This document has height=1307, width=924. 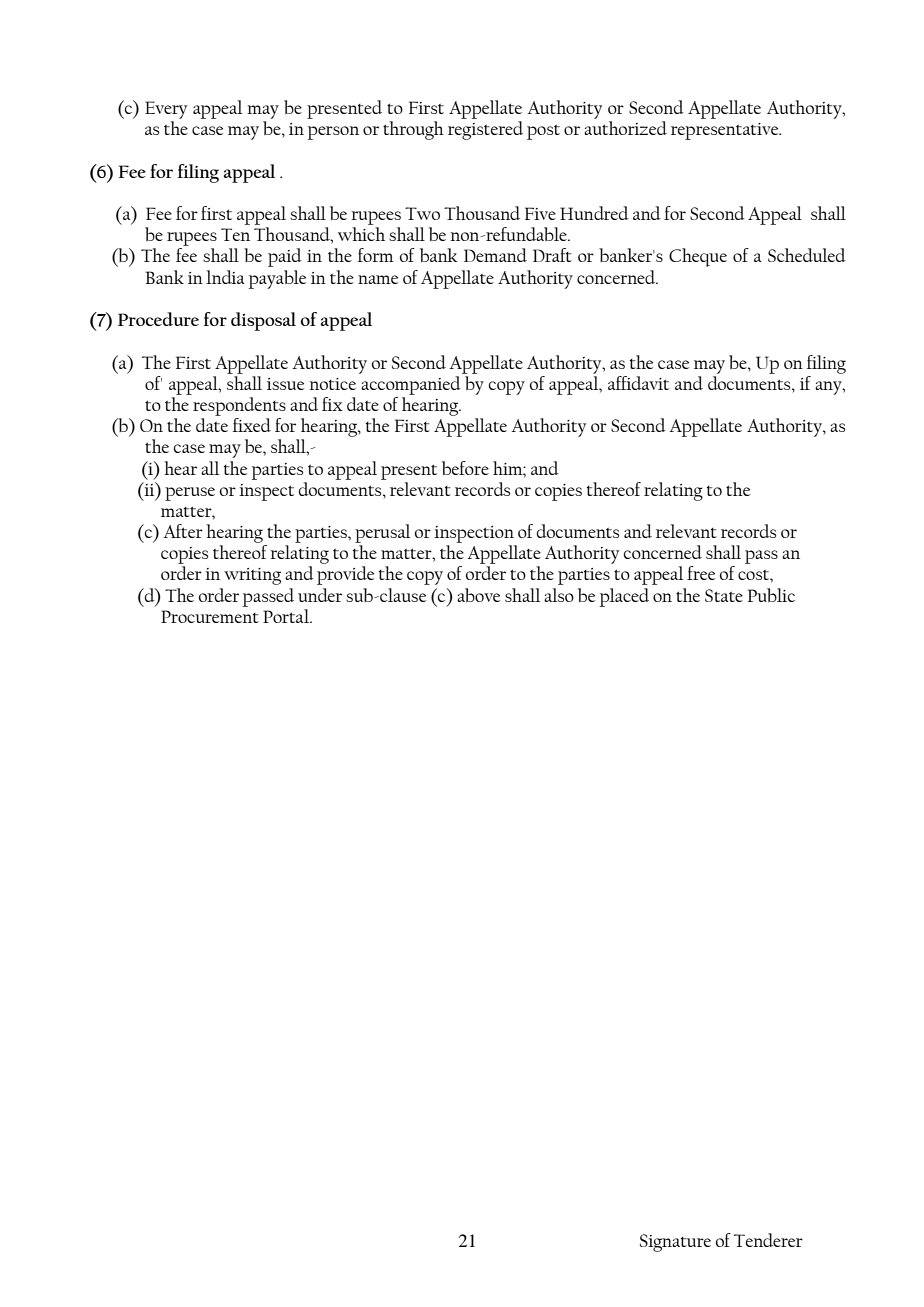 I want to click on Portal, so click(x=287, y=616).
